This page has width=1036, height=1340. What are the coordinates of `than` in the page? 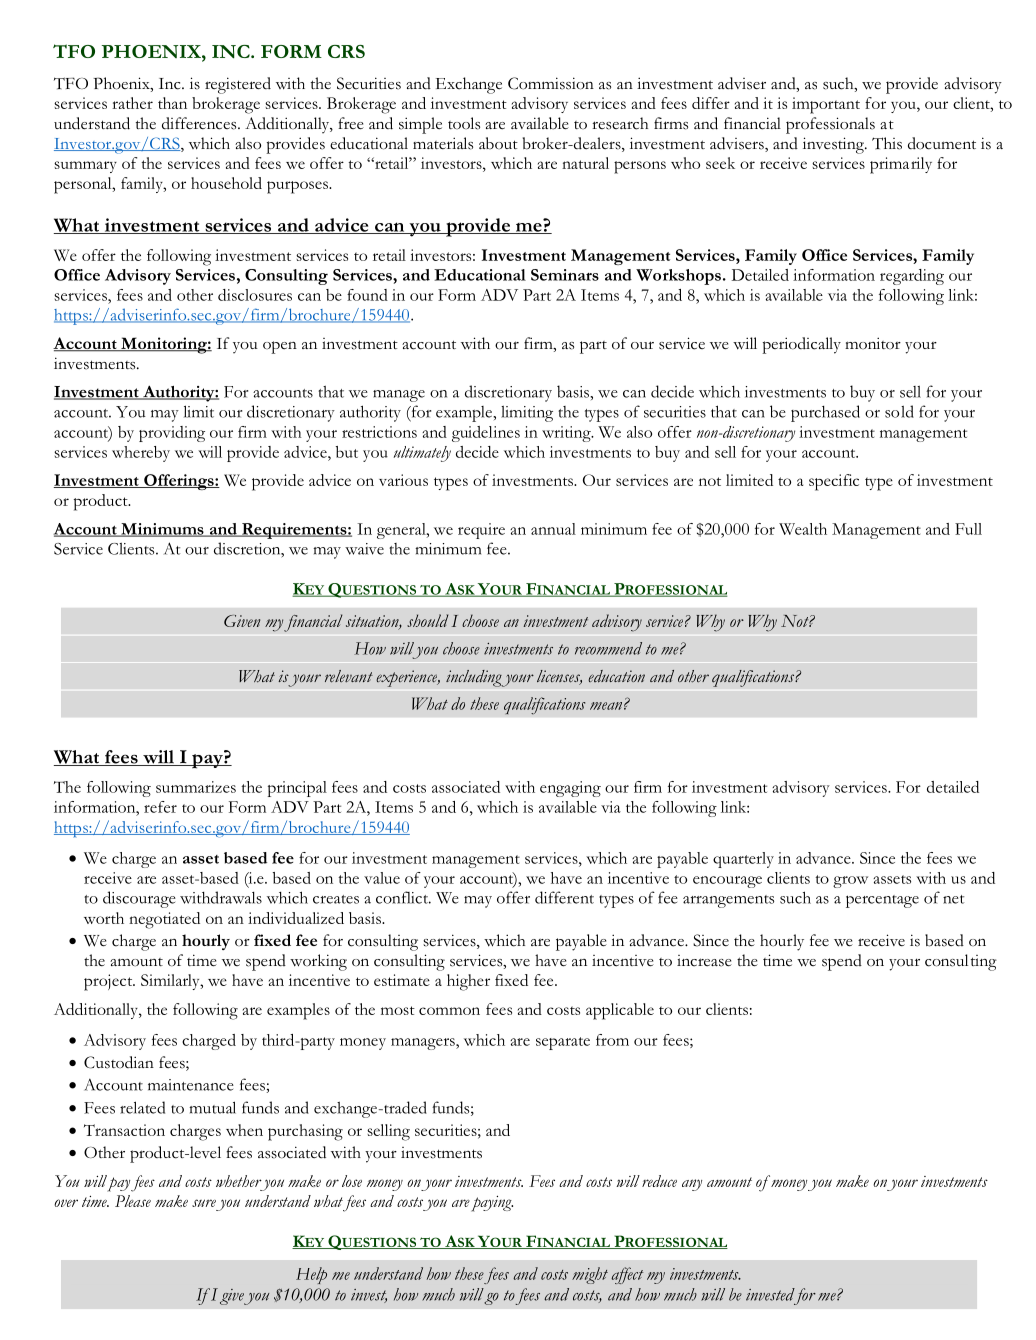 It's located at (172, 103).
